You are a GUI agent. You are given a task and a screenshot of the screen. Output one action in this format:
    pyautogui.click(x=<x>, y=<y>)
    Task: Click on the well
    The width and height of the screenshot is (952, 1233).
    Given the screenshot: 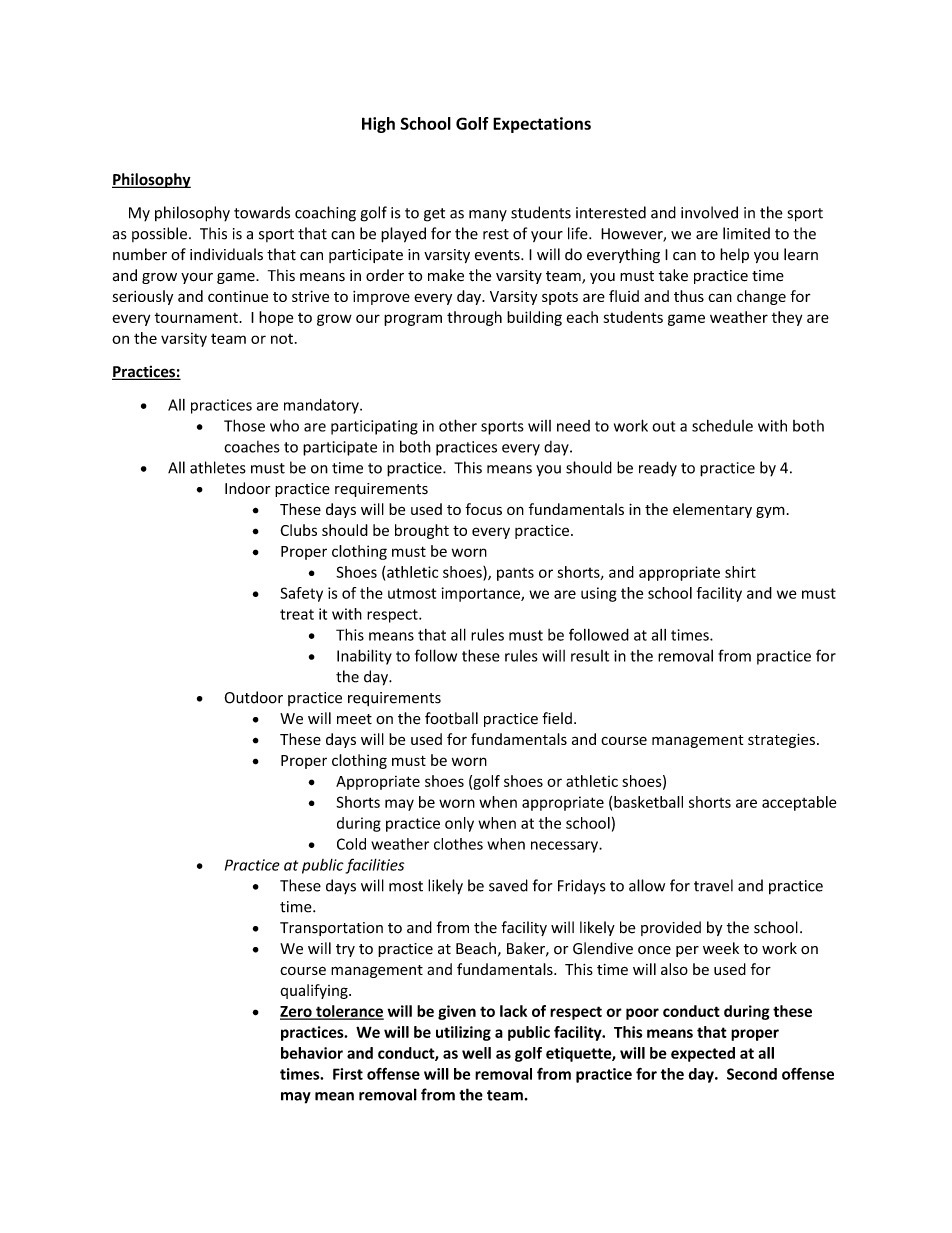 What is the action you would take?
    pyautogui.click(x=476, y=1053)
